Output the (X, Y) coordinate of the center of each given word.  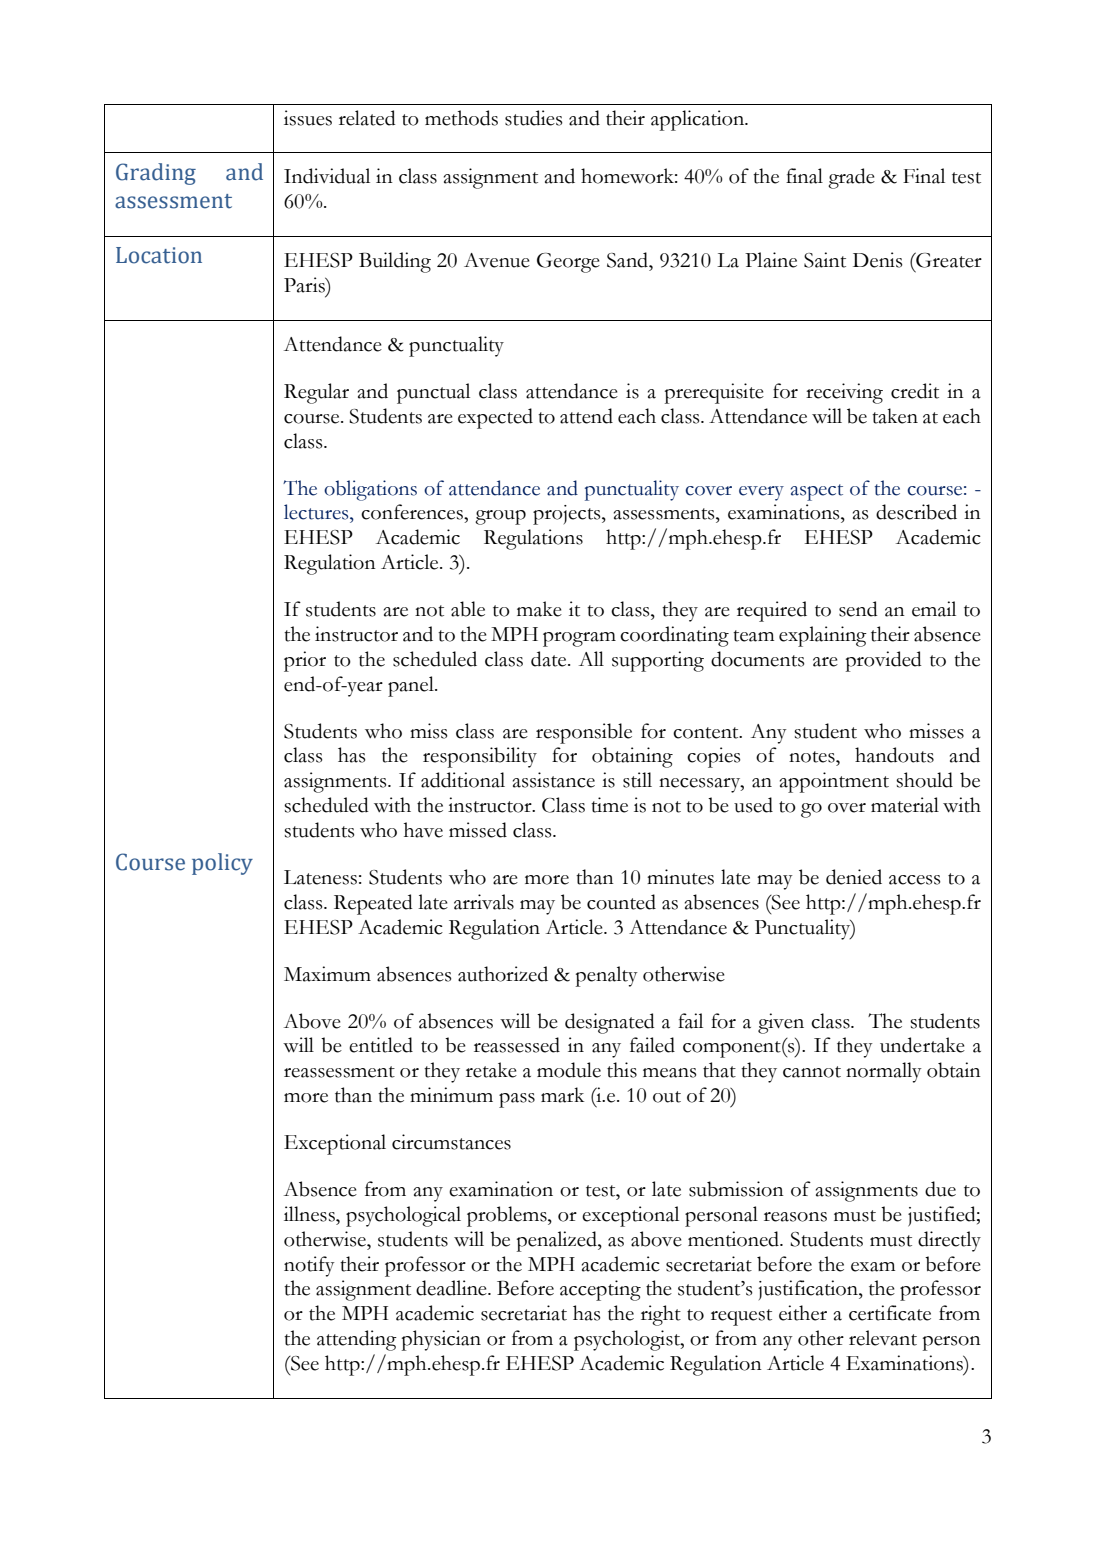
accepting (600, 1290)
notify (309, 1266)
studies (533, 118)
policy (222, 864)
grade (851, 178)
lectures (317, 512)
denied (854, 877)
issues (308, 118)
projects (568, 515)
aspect (817, 492)
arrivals (484, 902)
